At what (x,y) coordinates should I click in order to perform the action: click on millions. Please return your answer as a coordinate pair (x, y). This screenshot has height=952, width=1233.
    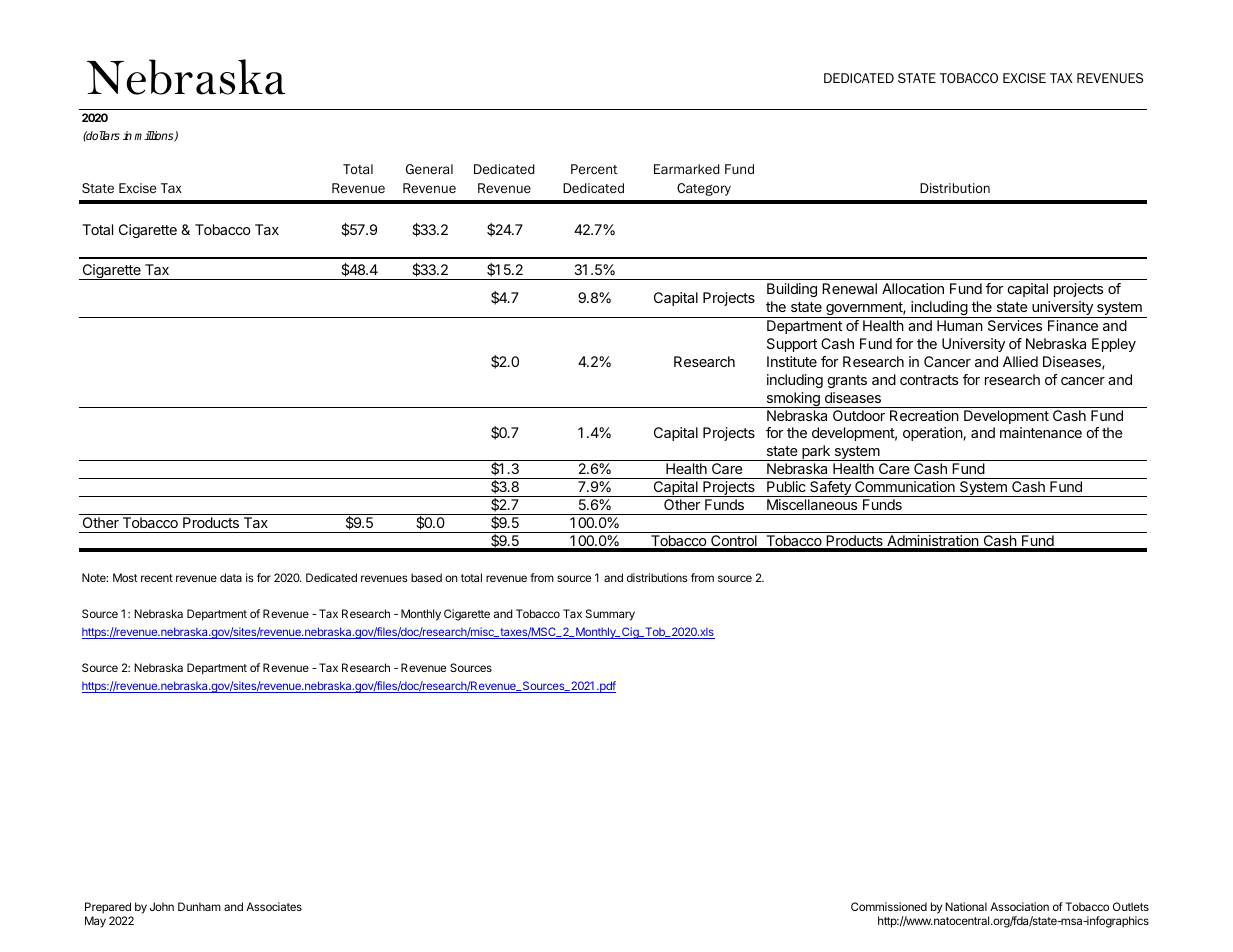
    Looking at the image, I should click on (155, 136).
